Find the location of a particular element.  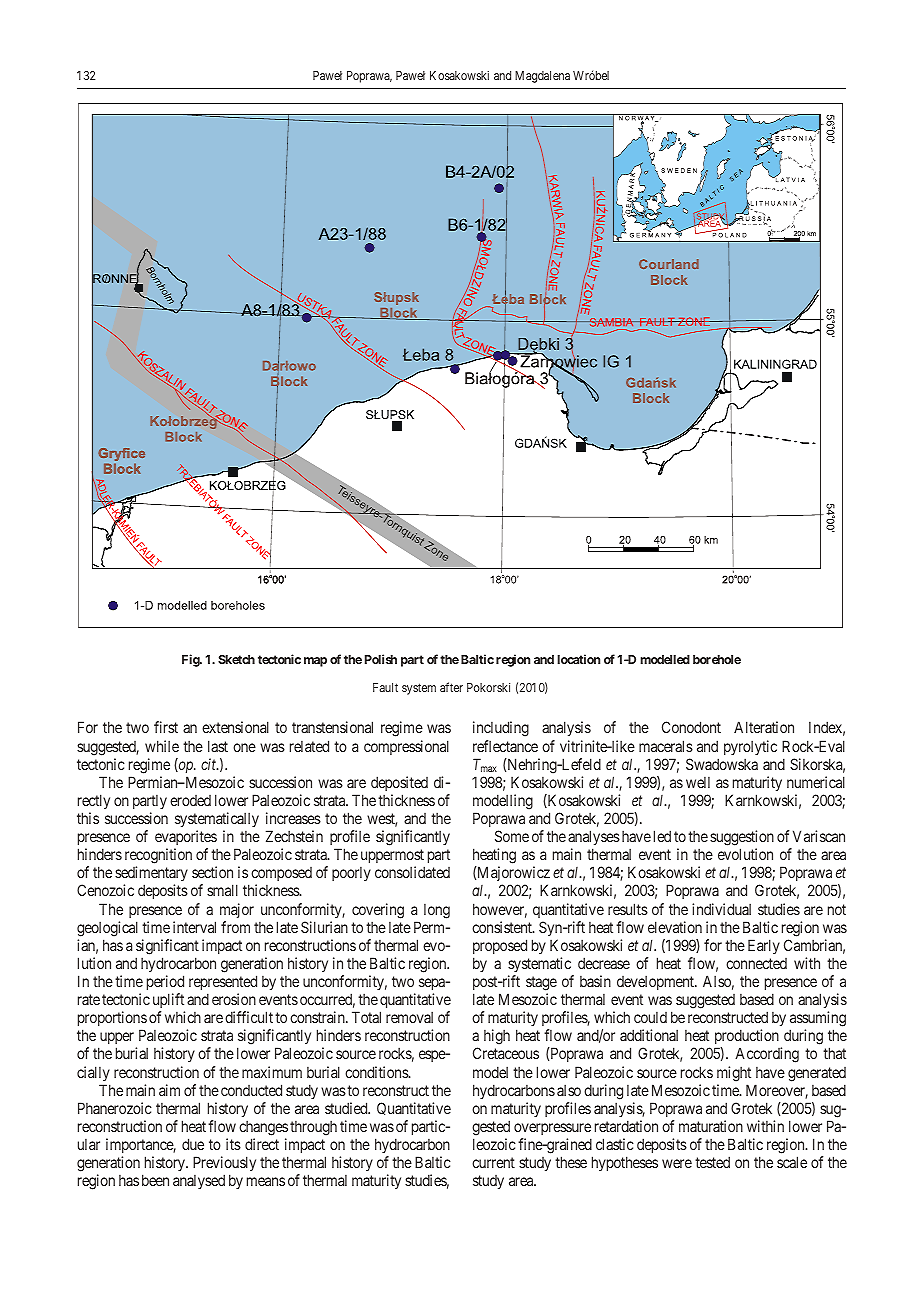

pyrolytic is located at coordinates (750, 747).
